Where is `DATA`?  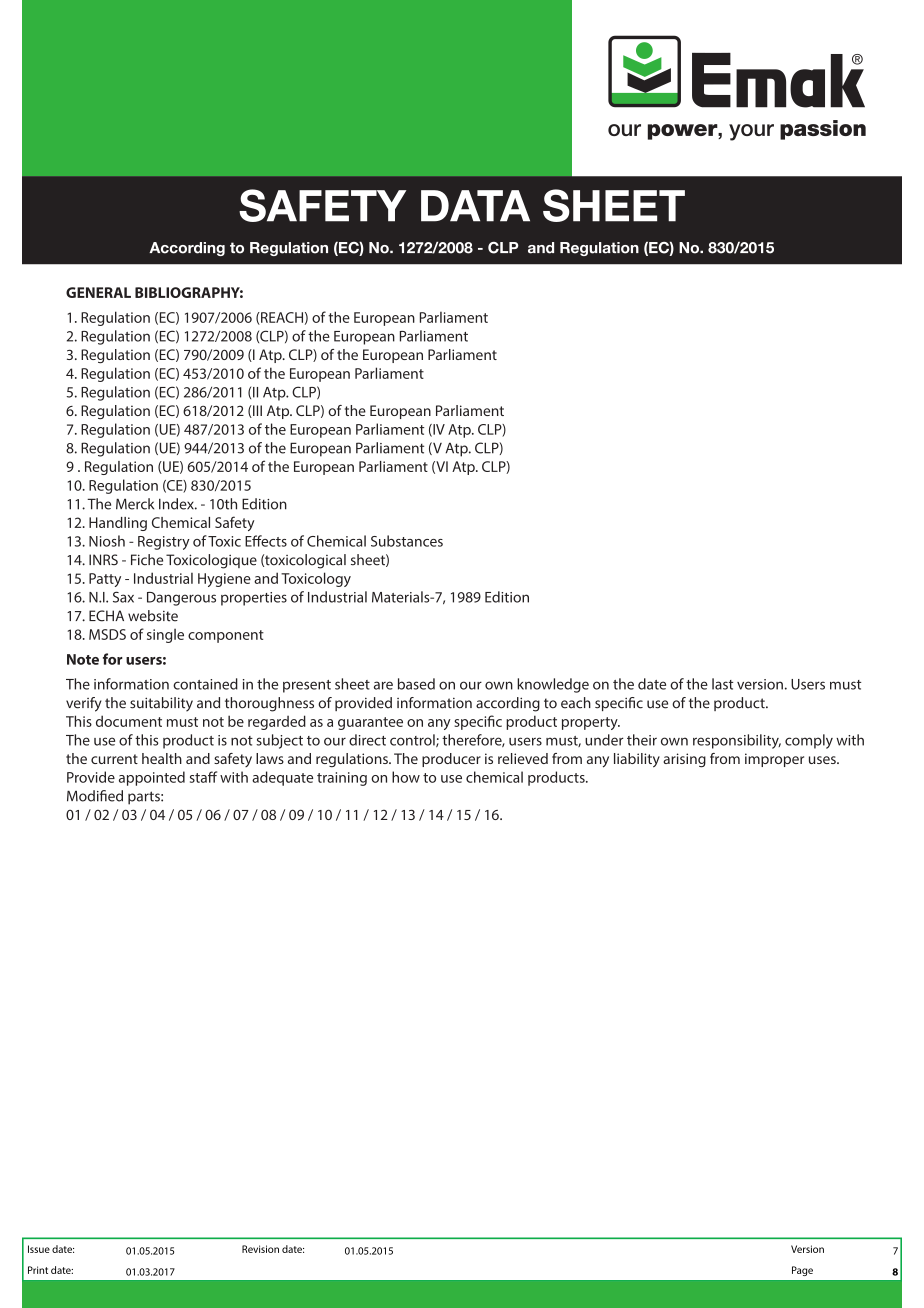
DATA is located at coordinates (475, 206).
